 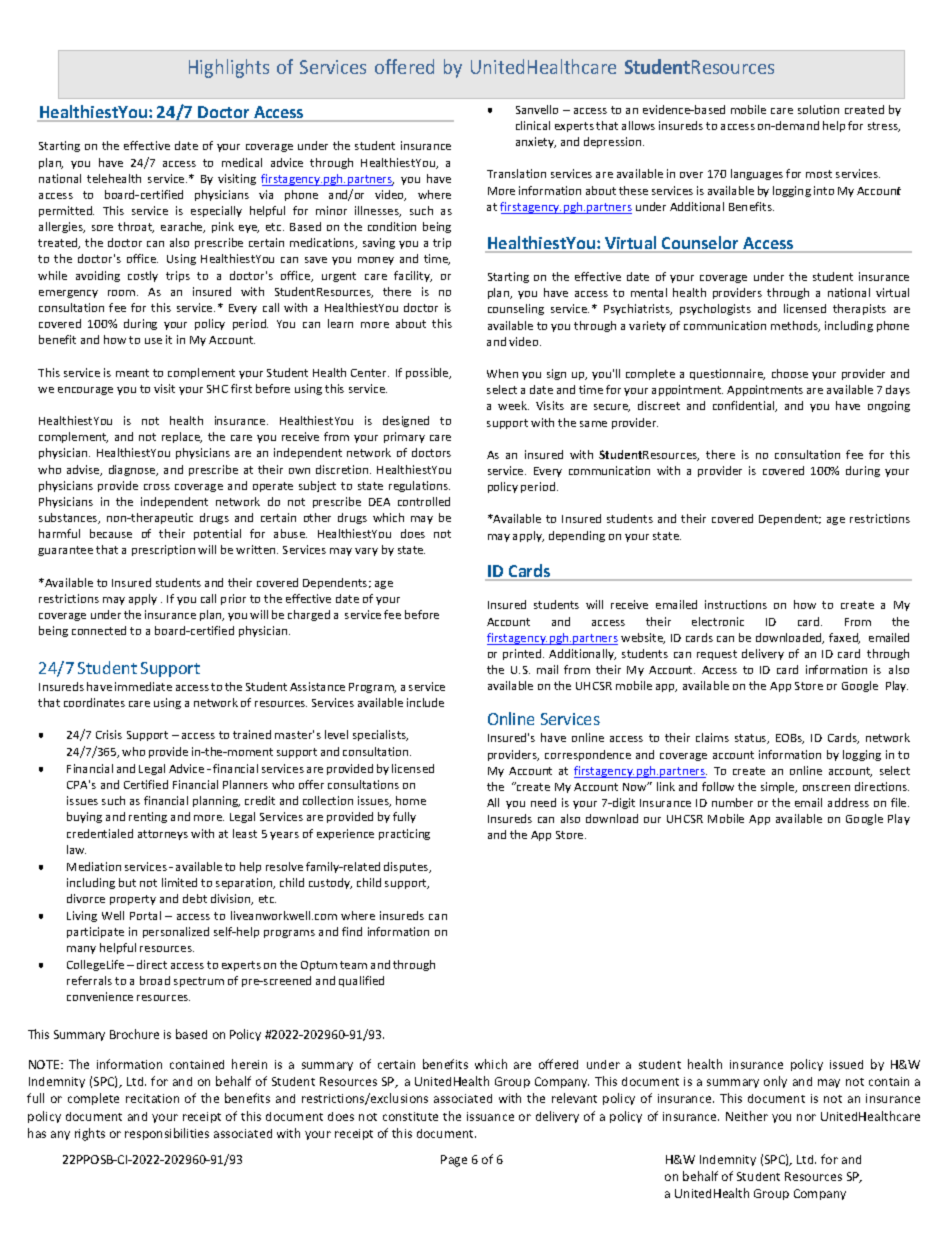 I want to click on renting, so click(x=148, y=817).
